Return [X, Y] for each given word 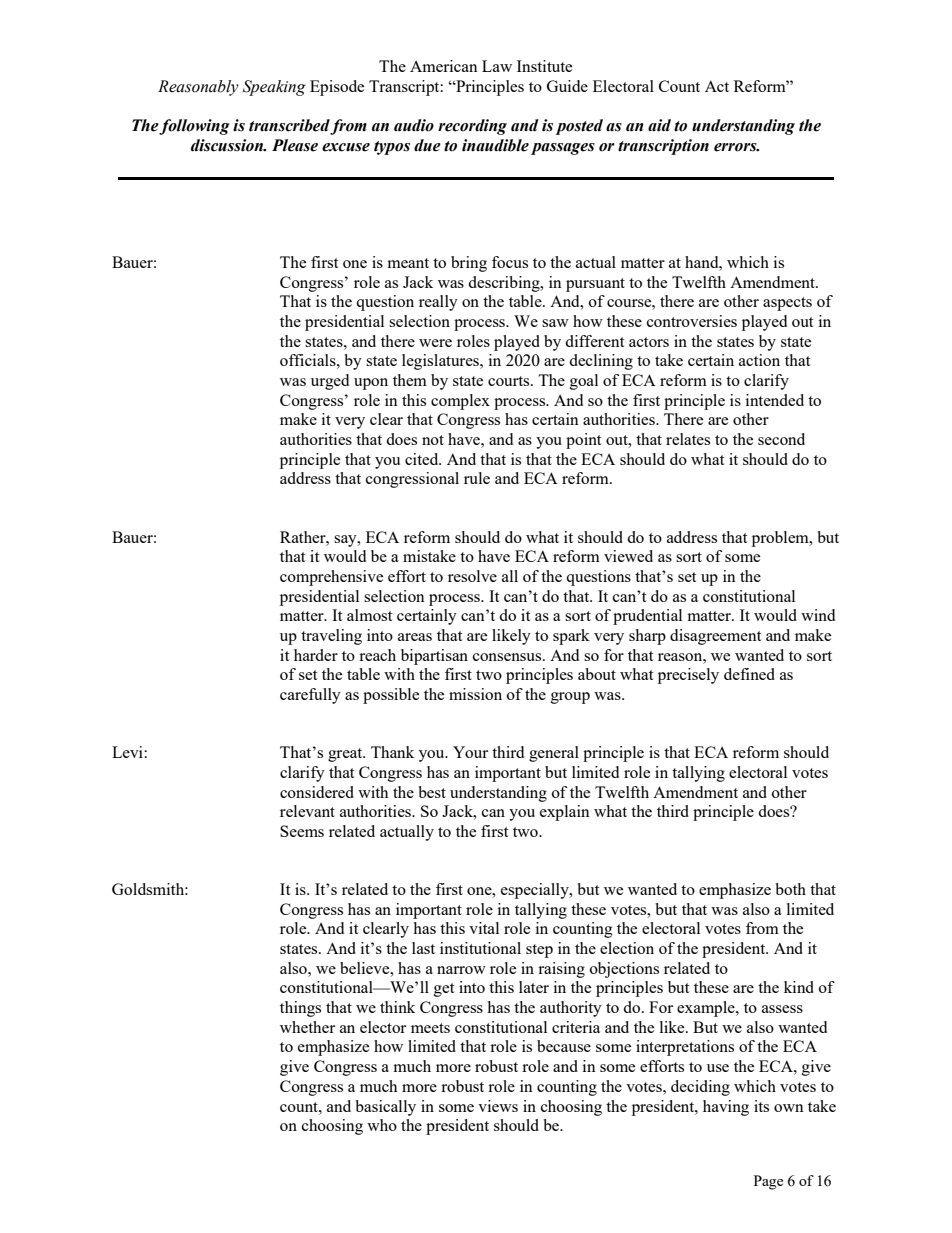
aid [659, 125]
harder [316, 655]
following [194, 127]
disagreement [715, 637]
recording [472, 127]
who [382, 1125]
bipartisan [434, 657]
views [498, 1106]
